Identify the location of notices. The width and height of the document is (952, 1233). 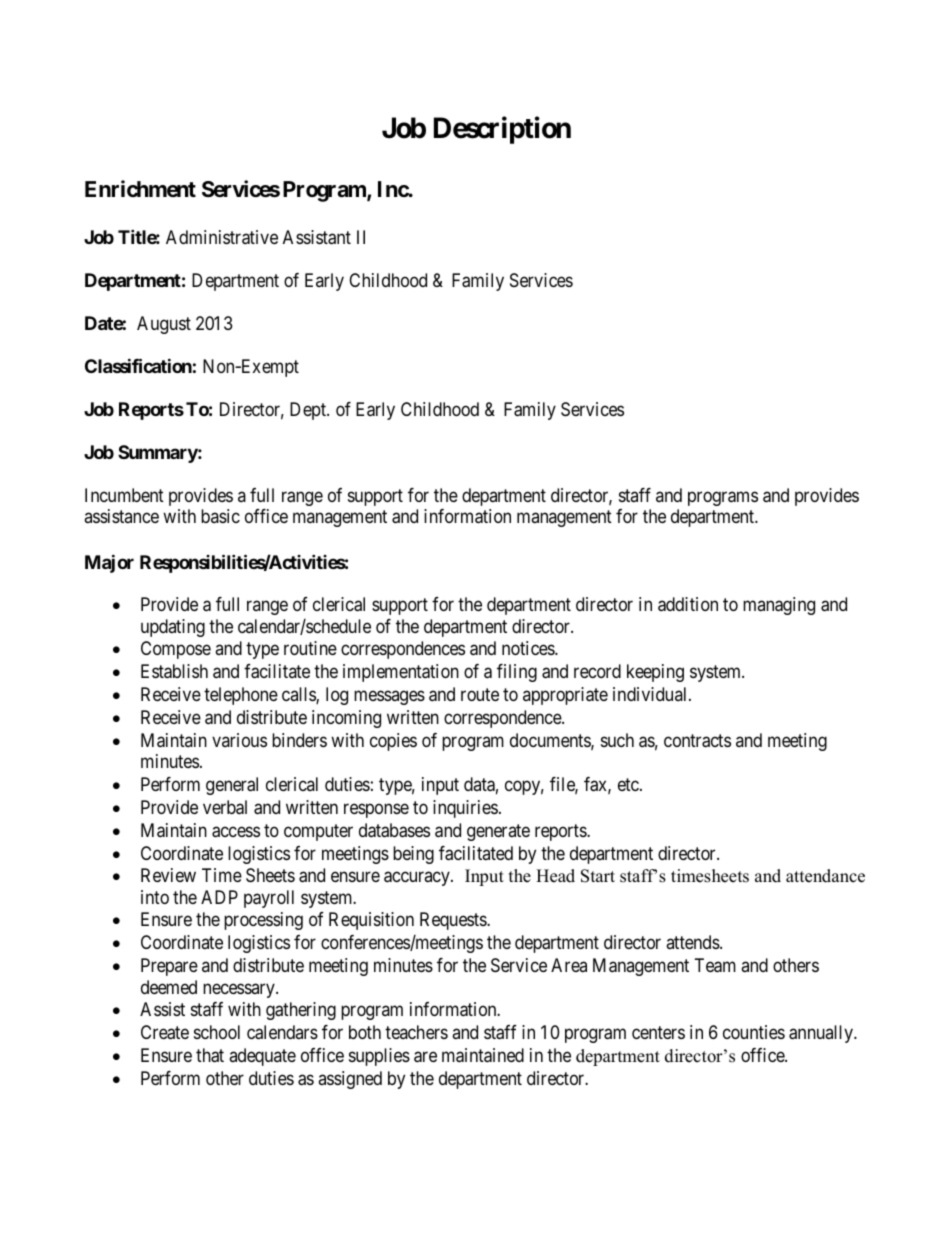
(529, 648).
